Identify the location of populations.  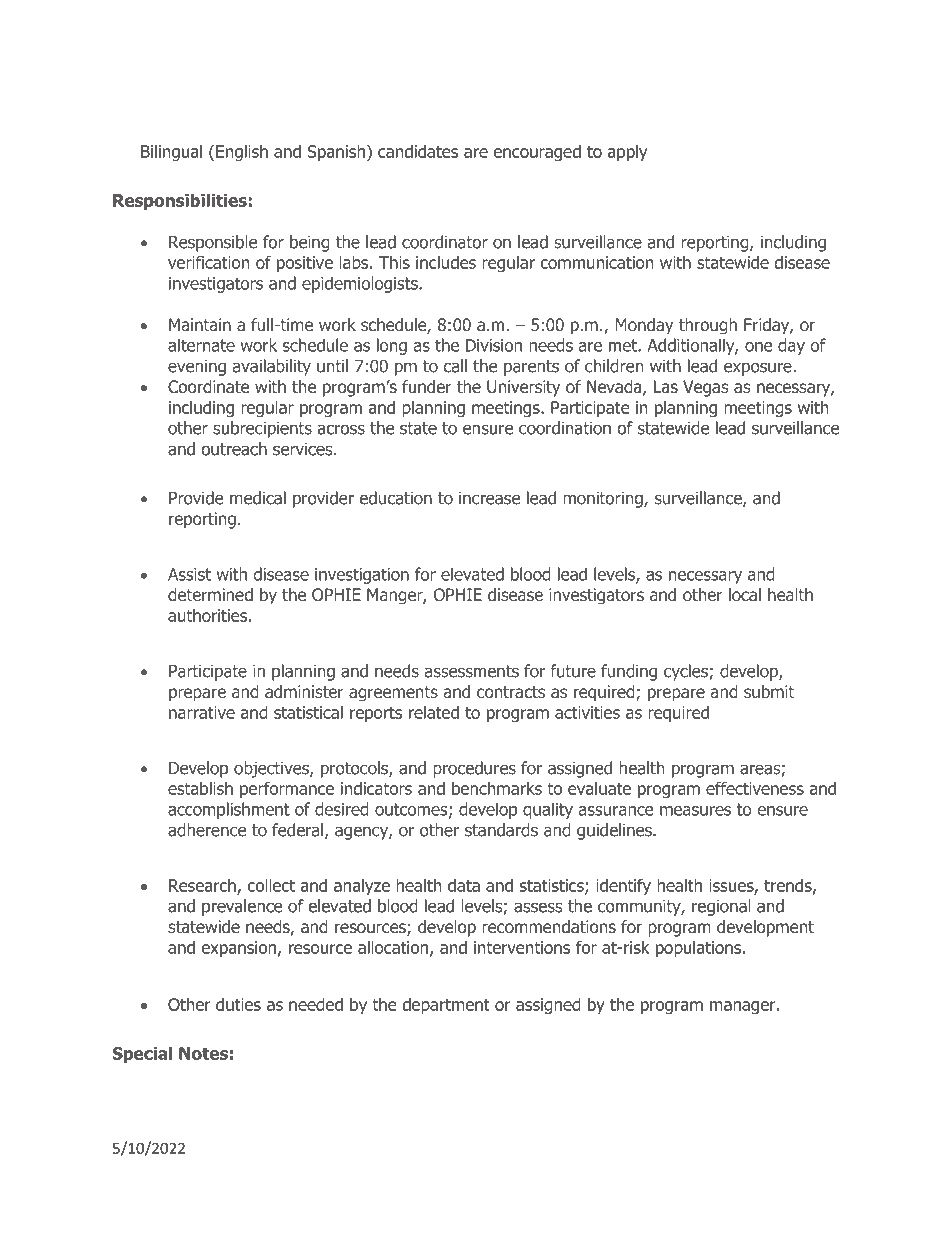
(700, 948).
